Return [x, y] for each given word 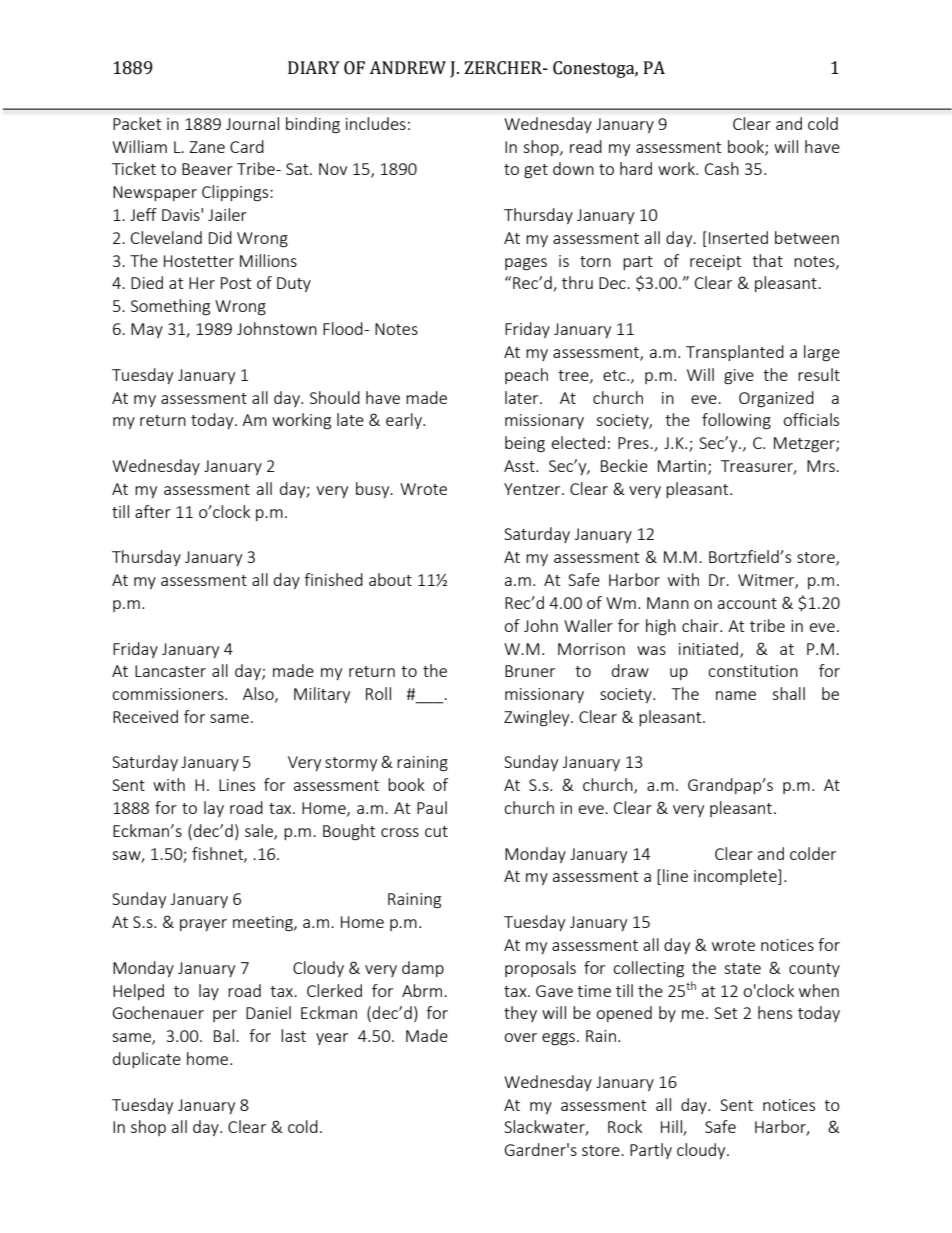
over [520, 1037]
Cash [722, 168]
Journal [252, 123]
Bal [225, 1035]
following [736, 421]
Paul [432, 807]
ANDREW [407, 67]
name [736, 695]
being [525, 444]
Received [145, 716]
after [153, 511]
